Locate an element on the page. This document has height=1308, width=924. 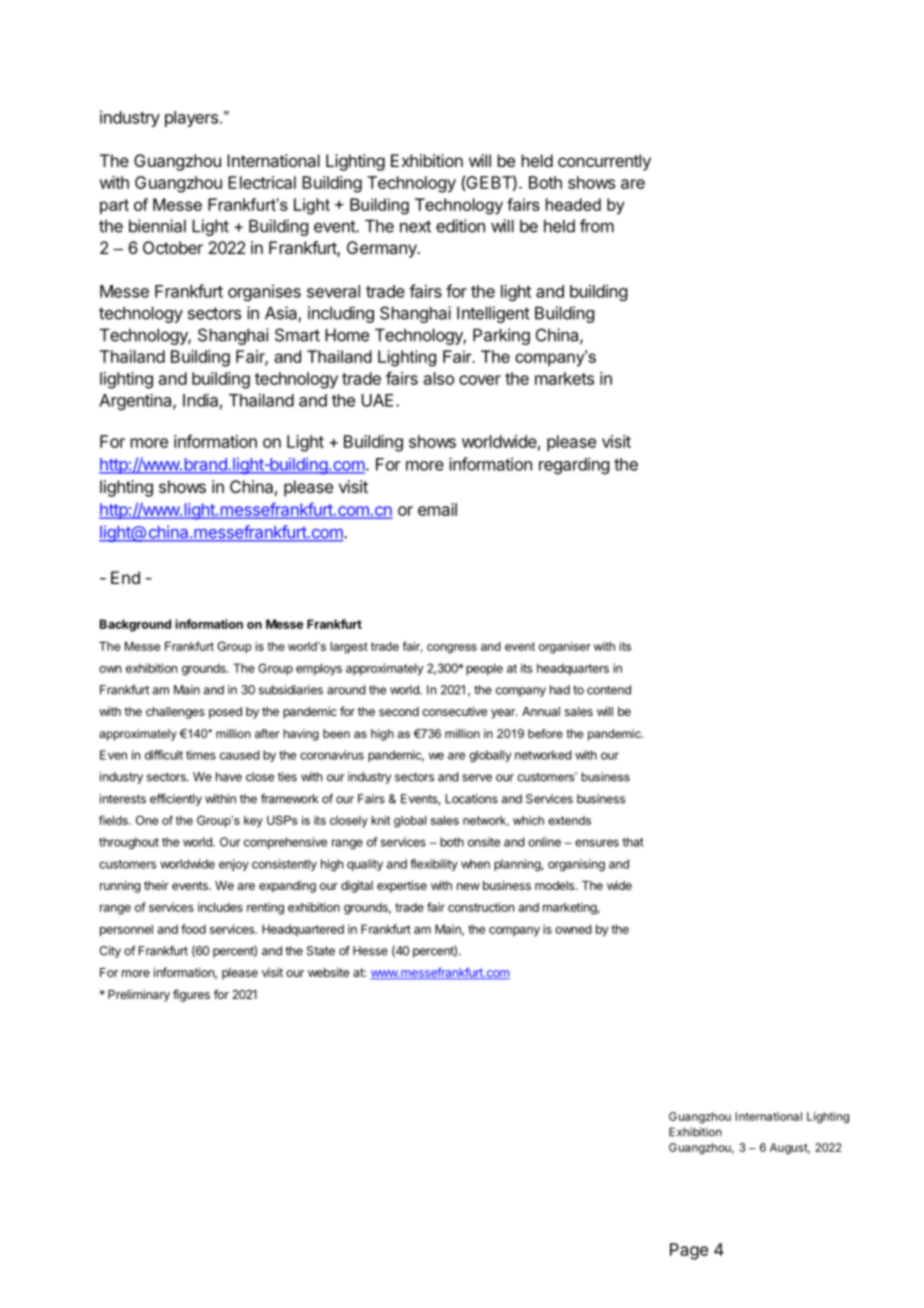
next is located at coordinates (415, 226).
